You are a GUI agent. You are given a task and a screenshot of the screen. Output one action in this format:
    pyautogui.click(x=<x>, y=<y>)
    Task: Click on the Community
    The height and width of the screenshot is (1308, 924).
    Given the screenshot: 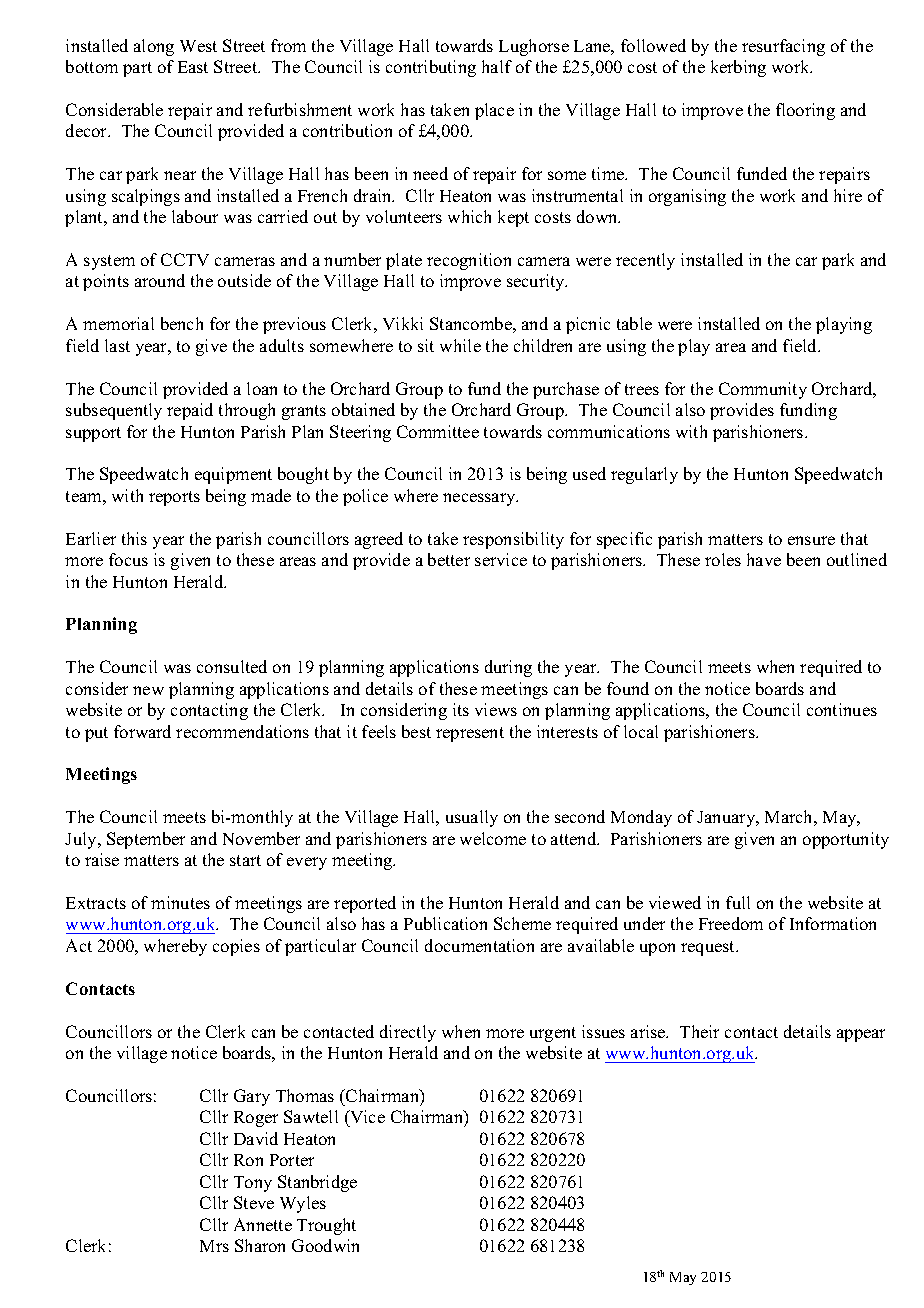 What is the action you would take?
    pyautogui.click(x=763, y=390)
